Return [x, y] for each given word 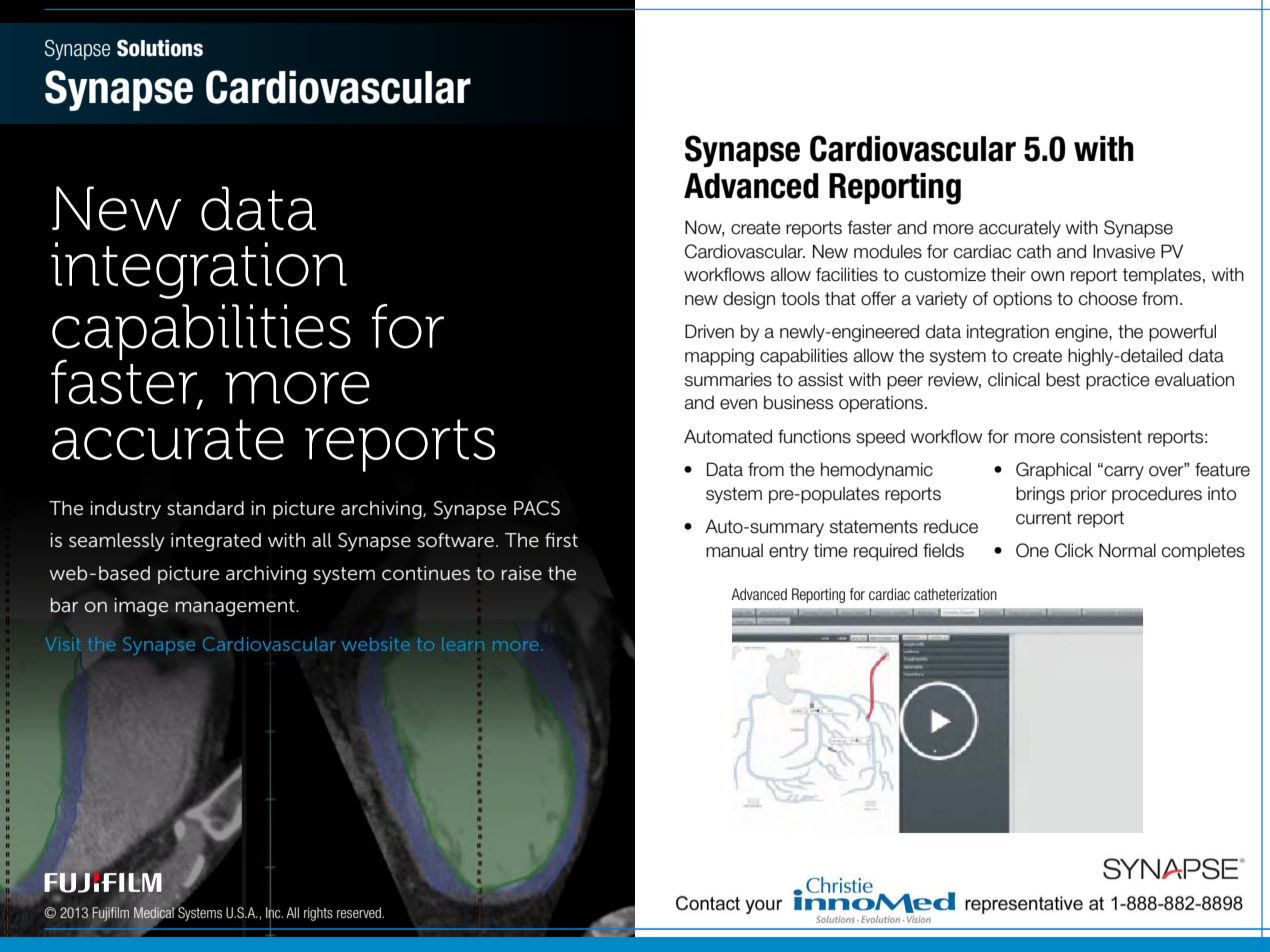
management [236, 607]
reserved [360, 912]
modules [888, 251]
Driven [709, 331]
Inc [274, 913]
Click [1074, 550]
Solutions [160, 48]
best [1063, 379]
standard [205, 508]
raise [522, 573]
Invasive [1124, 251]
